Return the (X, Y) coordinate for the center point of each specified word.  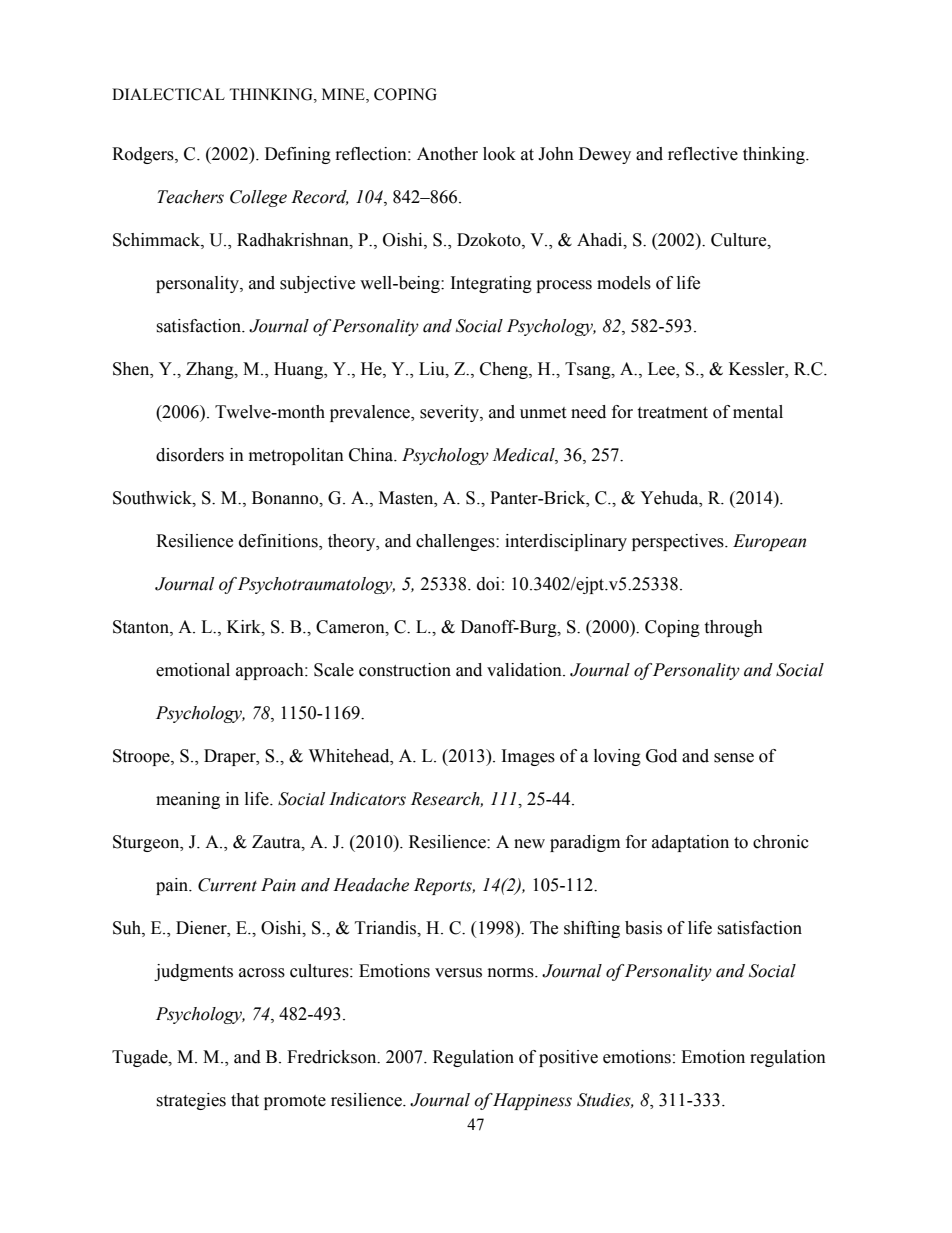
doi (488, 584)
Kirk (245, 627)
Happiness (532, 1101)
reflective (703, 154)
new (529, 844)
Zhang (211, 370)
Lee (662, 370)
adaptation (690, 843)
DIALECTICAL (168, 94)
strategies (191, 1101)
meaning (188, 800)
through (733, 628)
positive (568, 1058)
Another (447, 154)
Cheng (505, 370)
